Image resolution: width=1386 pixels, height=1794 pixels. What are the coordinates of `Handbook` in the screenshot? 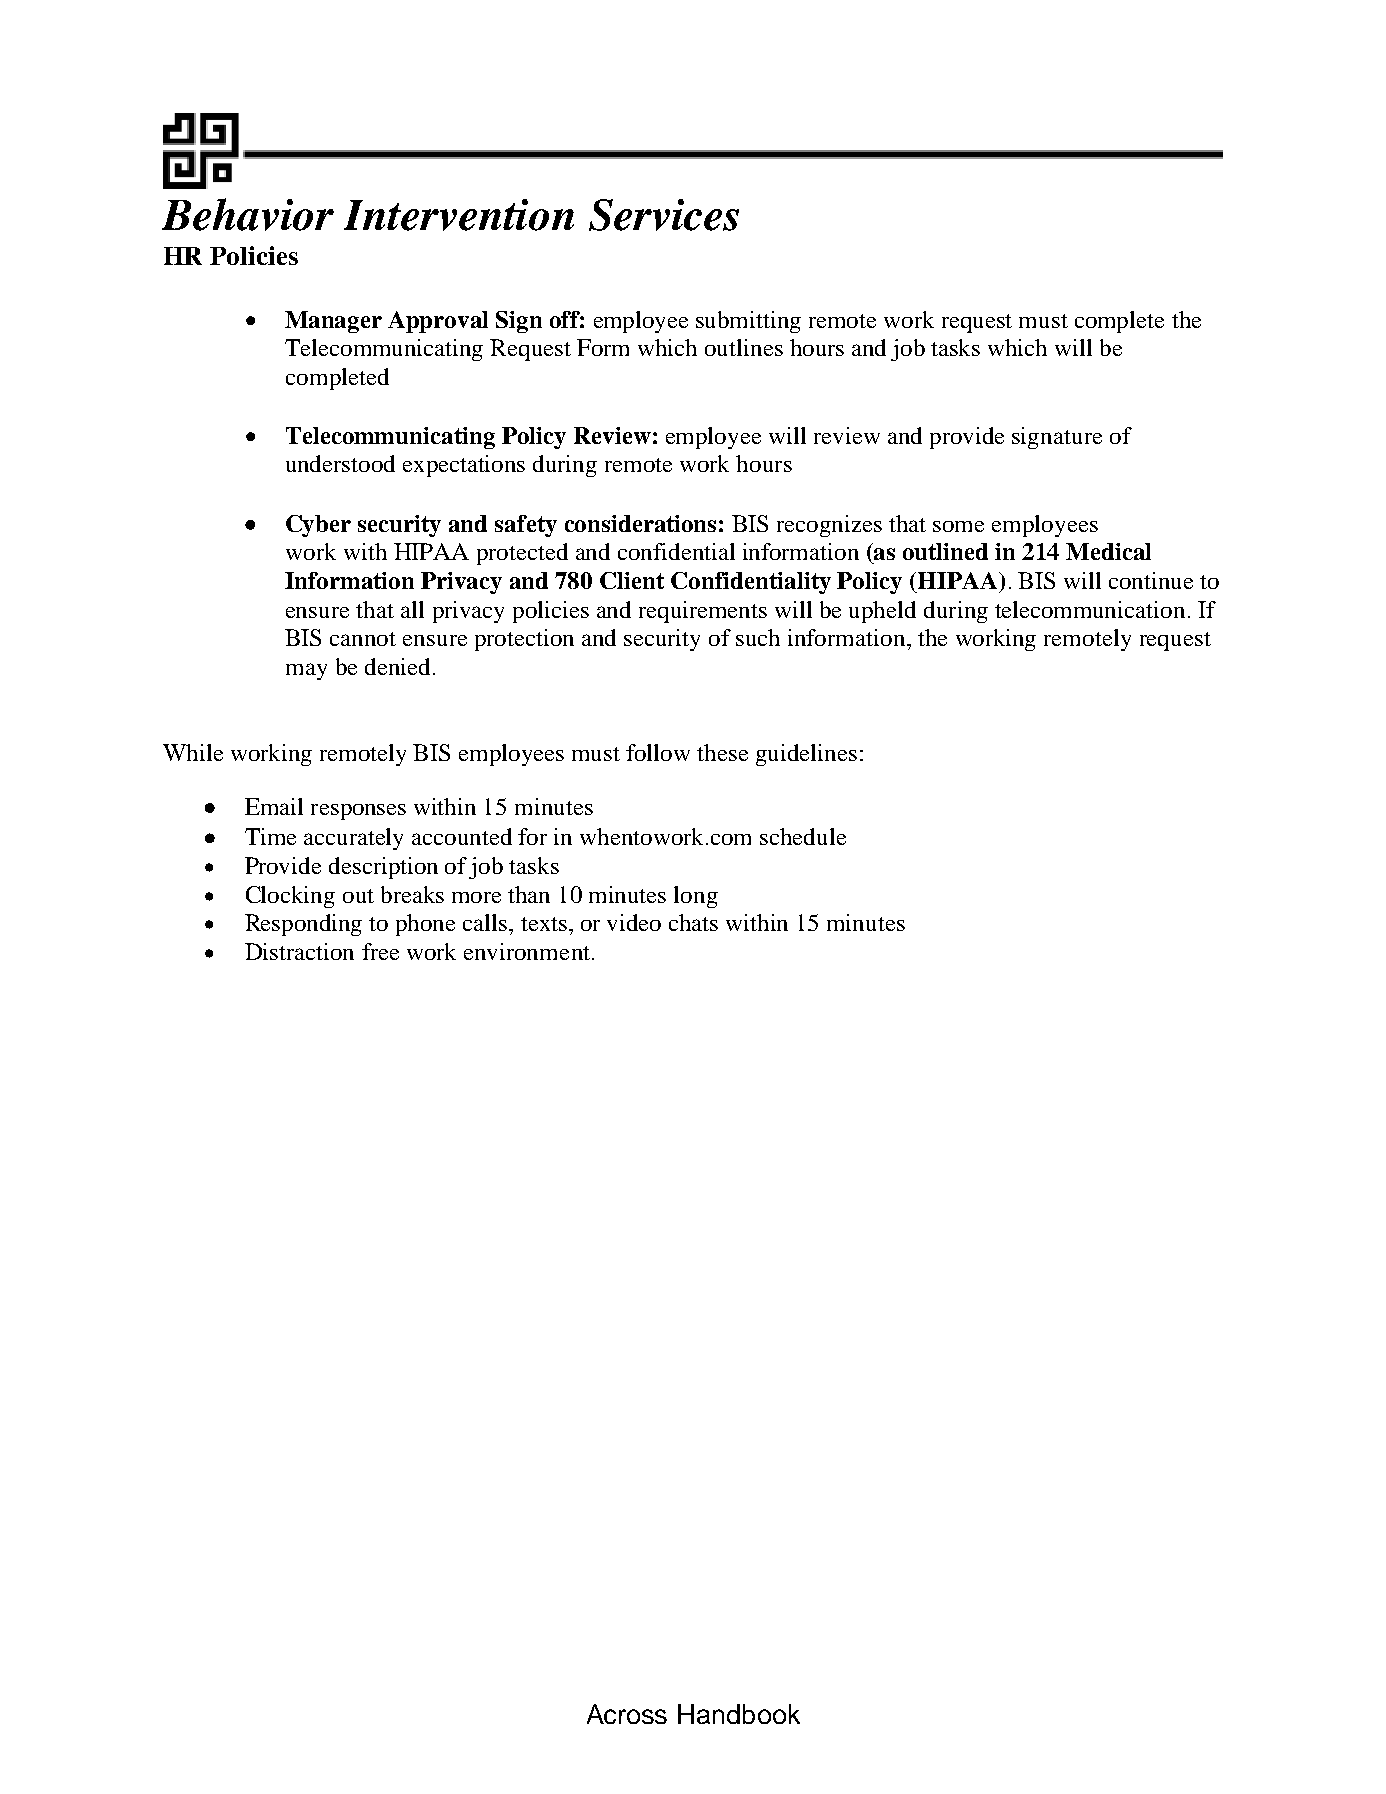 It's located at (739, 1714).
